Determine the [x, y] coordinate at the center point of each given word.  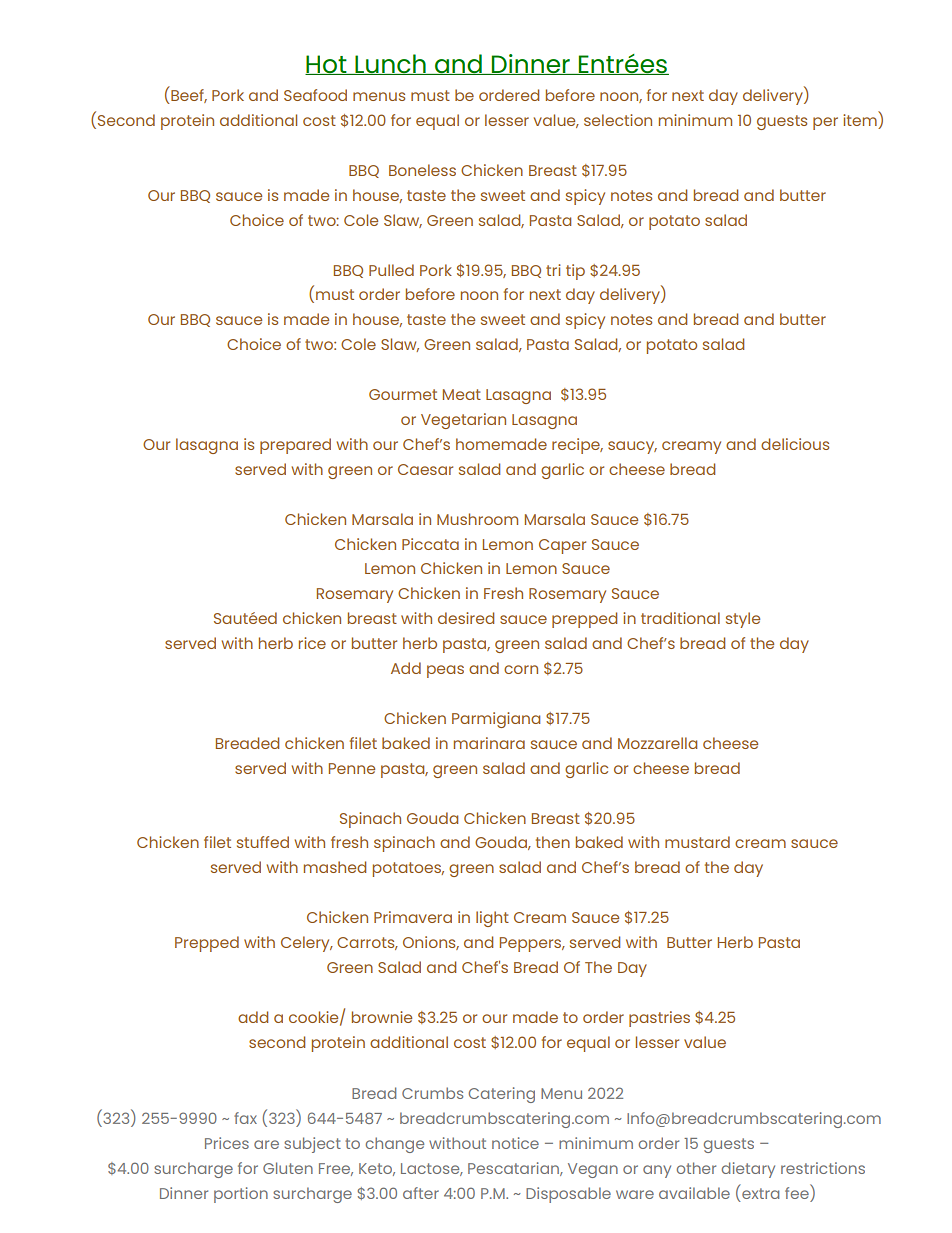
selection [618, 120]
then [553, 842]
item [861, 121]
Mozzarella [657, 743]
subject [312, 1145]
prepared [295, 446]
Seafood [315, 95]
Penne [352, 768]
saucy [632, 447]
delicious [795, 444]
